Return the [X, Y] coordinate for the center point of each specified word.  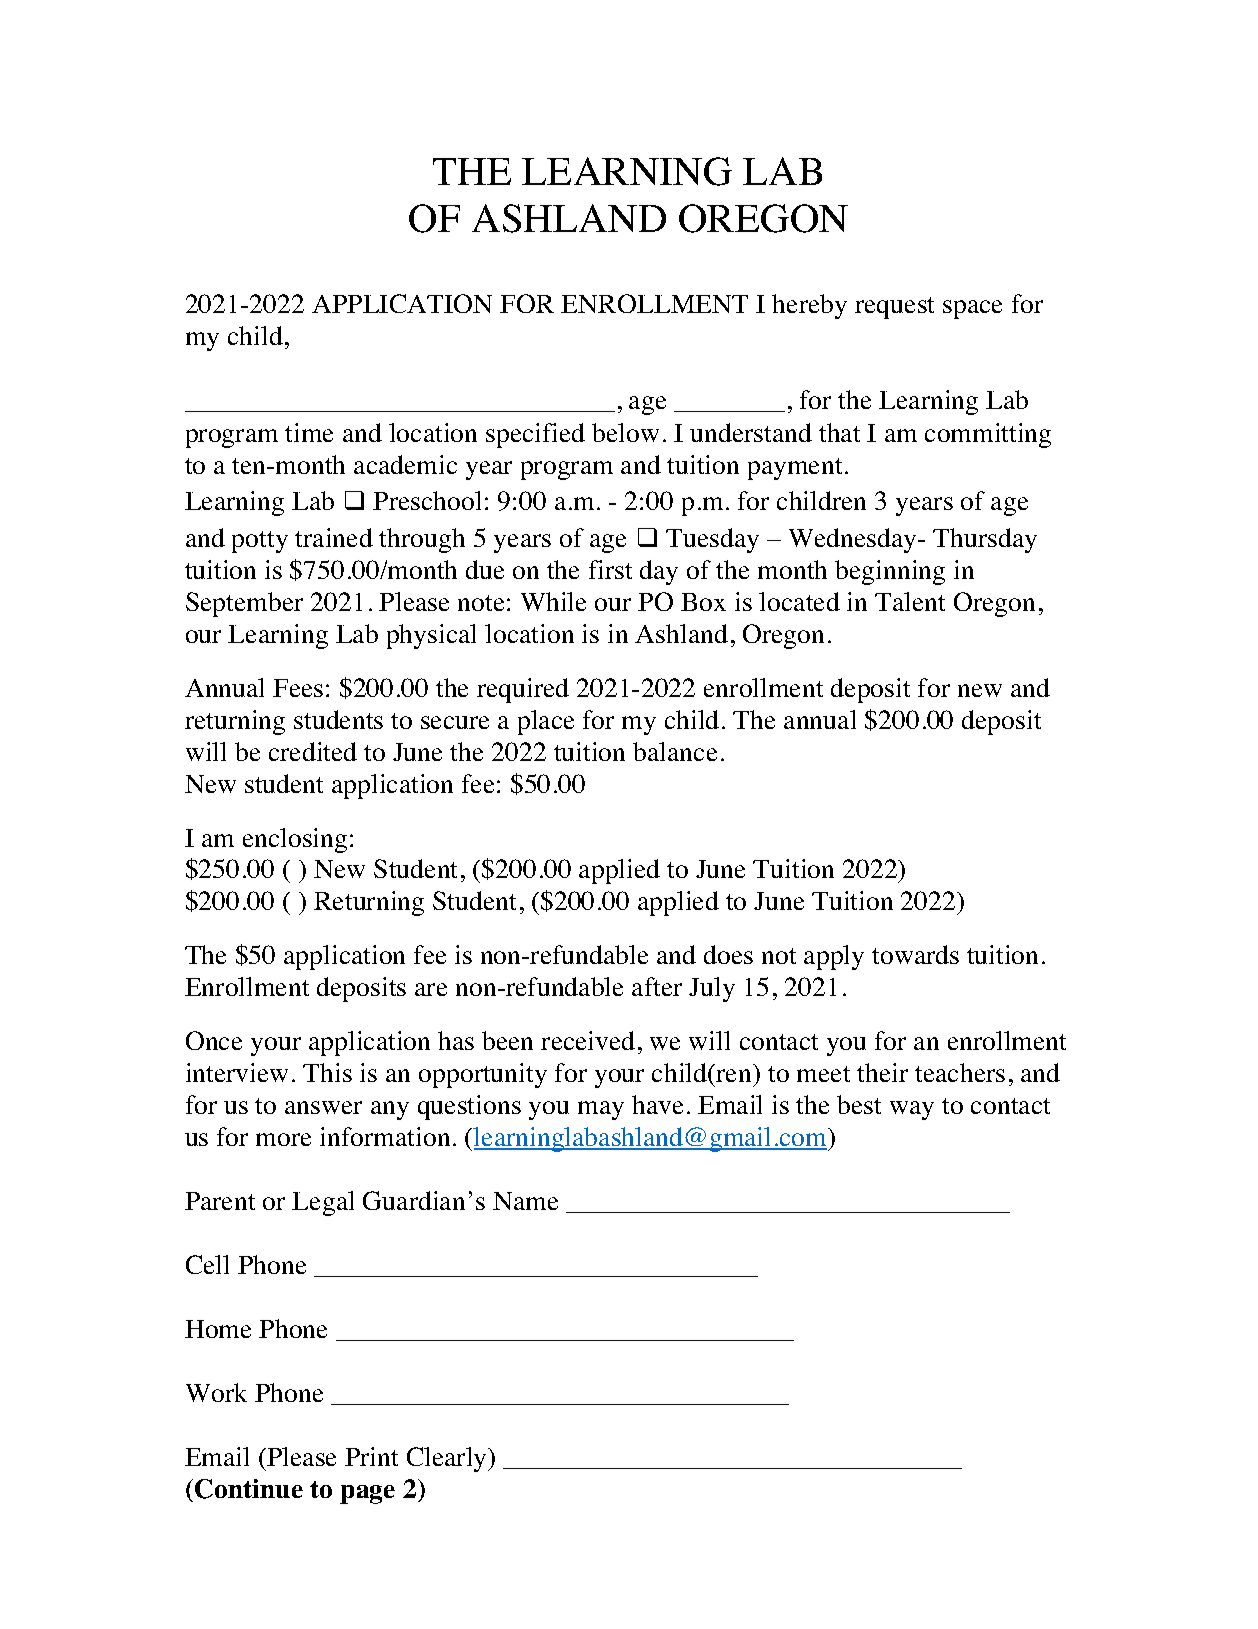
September [244, 604]
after [657, 986]
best [859, 1104]
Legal [323, 1203]
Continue [249, 1489]
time [309, 432]
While [553, 601]
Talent [910, 601]
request [894, 308]
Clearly [448, 1459]
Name [525, 1201]
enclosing [295, 840]
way [912, 1110]
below [625, 432]
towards [915, 954]
